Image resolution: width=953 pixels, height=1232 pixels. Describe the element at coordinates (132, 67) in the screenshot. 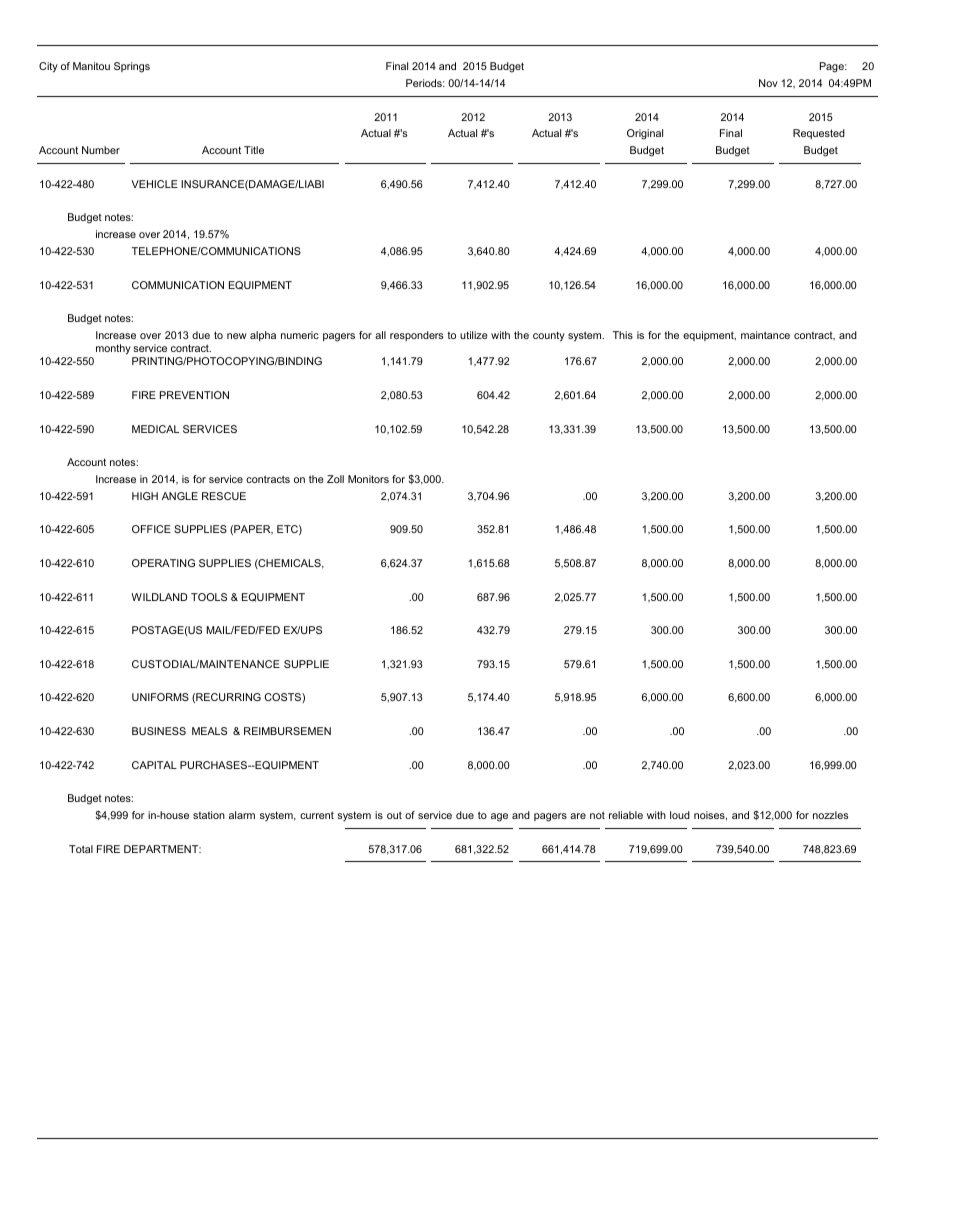

I see `Springs` at that location.
